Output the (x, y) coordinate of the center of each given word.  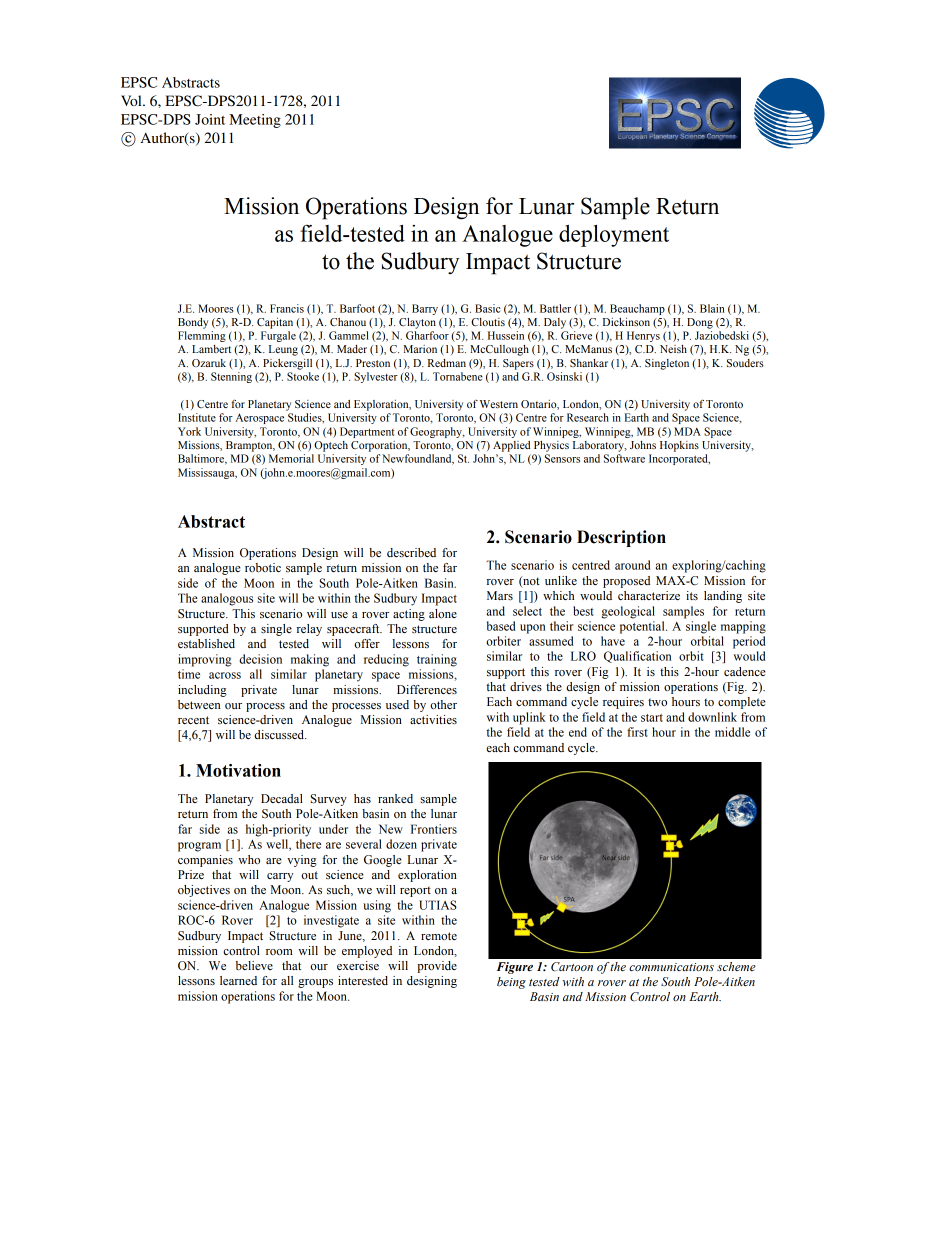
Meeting (255, 121)
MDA (687, 431)
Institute (197, 417)
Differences (427, 690)
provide (437, 967)
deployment (614, 236)
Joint (210, 119)
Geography (437, 432)
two (657, 702)
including (202, 691)
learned (238, 980)
